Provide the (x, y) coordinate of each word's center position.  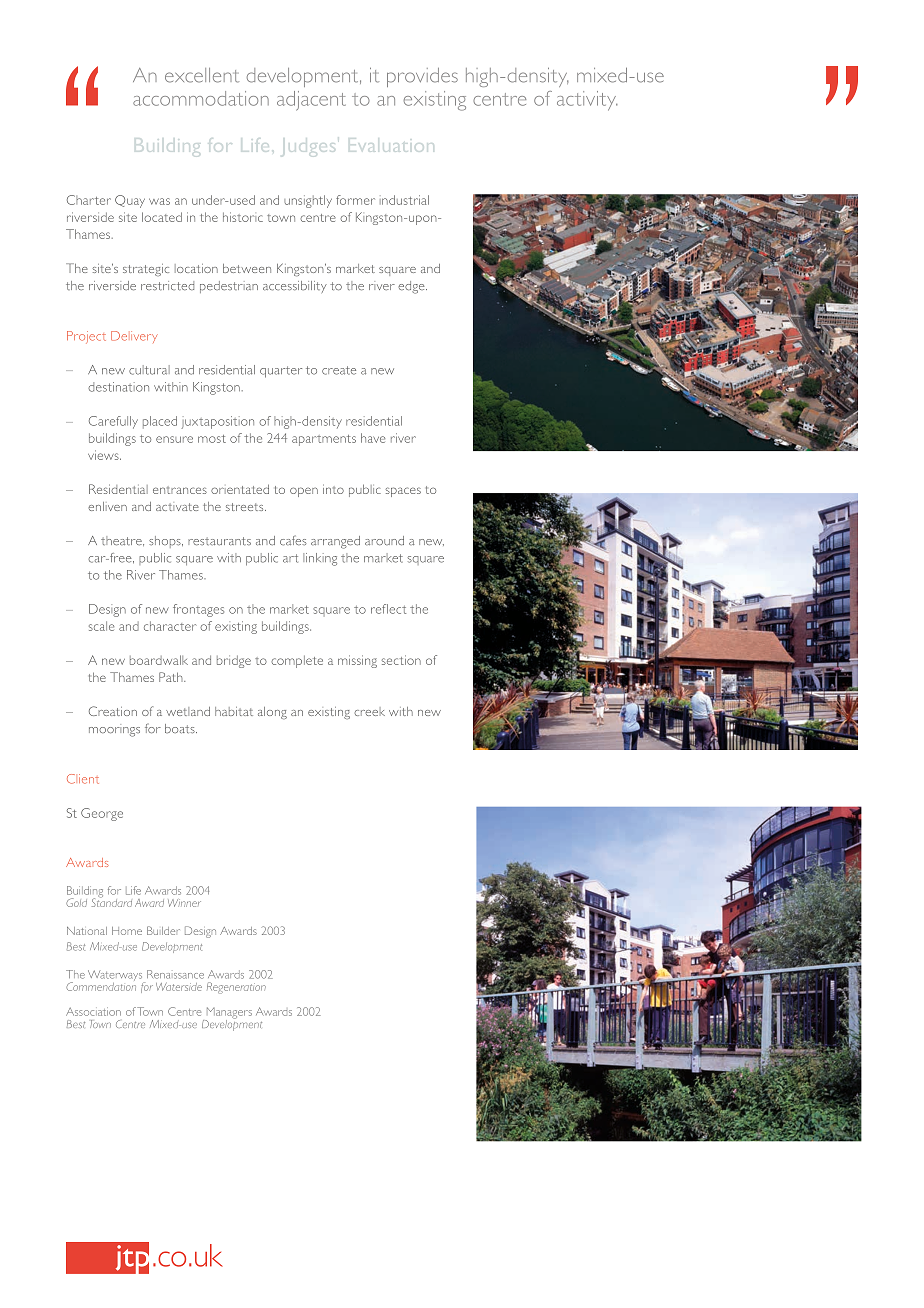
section (401, 660)
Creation (113, 711)
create (339, 370)
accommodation (201, 98)
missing (357, 661)
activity (587, 101)
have (373, 438)
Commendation (101, 985)
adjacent (311, 101)
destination (118, 387)
